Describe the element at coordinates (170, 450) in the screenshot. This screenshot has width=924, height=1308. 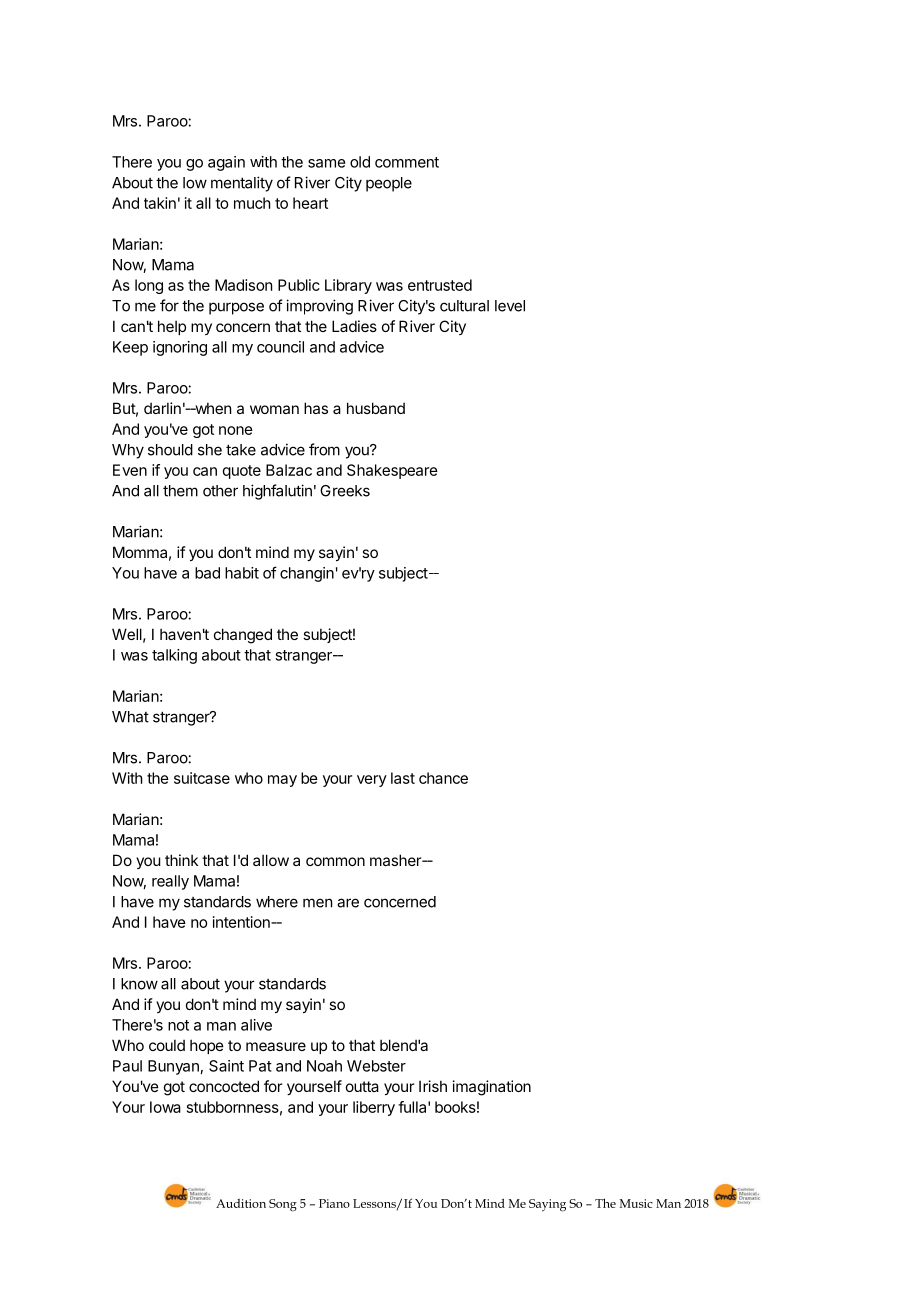
I see `should` at that location.
